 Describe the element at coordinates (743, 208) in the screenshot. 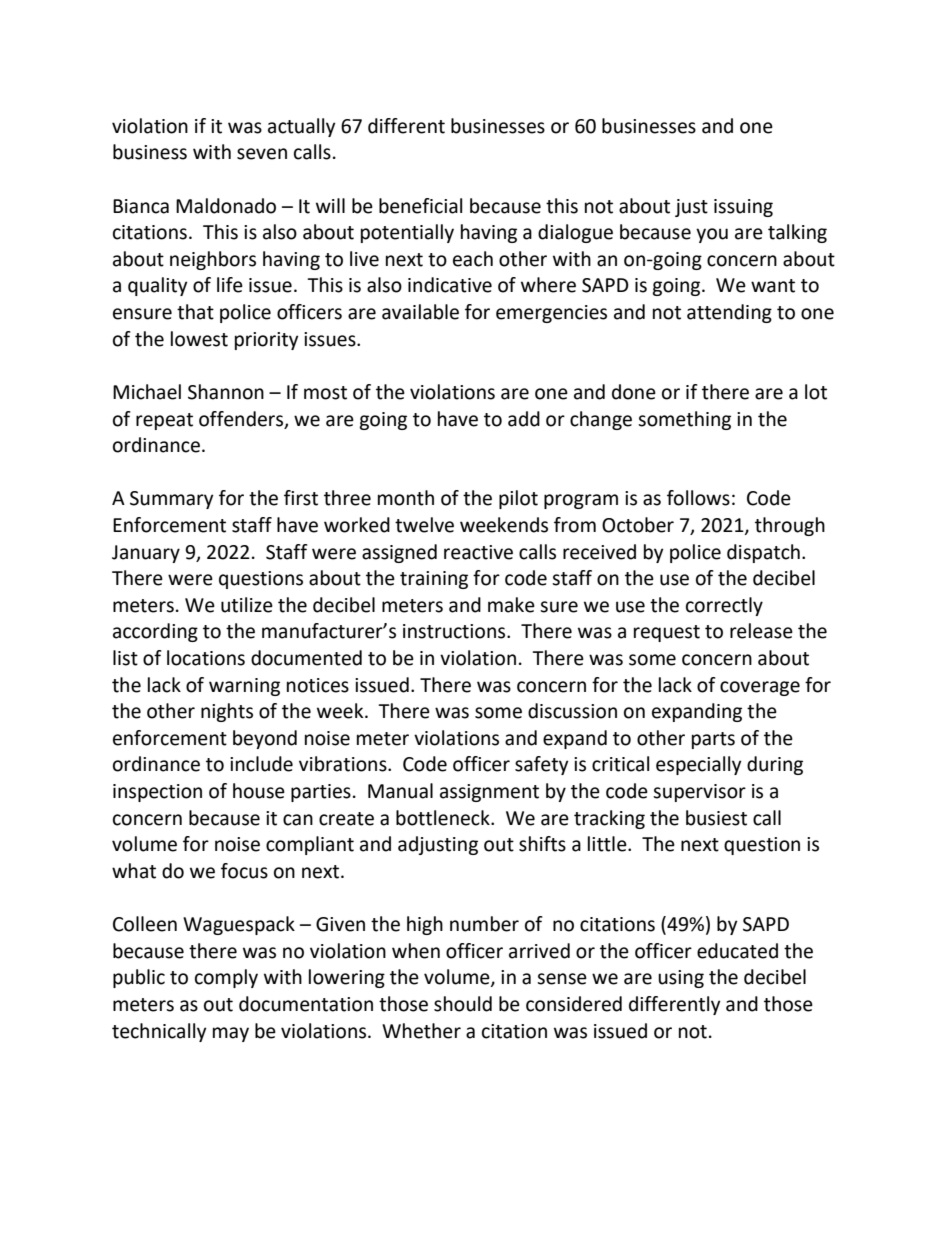

I see `issuing` at that location.
